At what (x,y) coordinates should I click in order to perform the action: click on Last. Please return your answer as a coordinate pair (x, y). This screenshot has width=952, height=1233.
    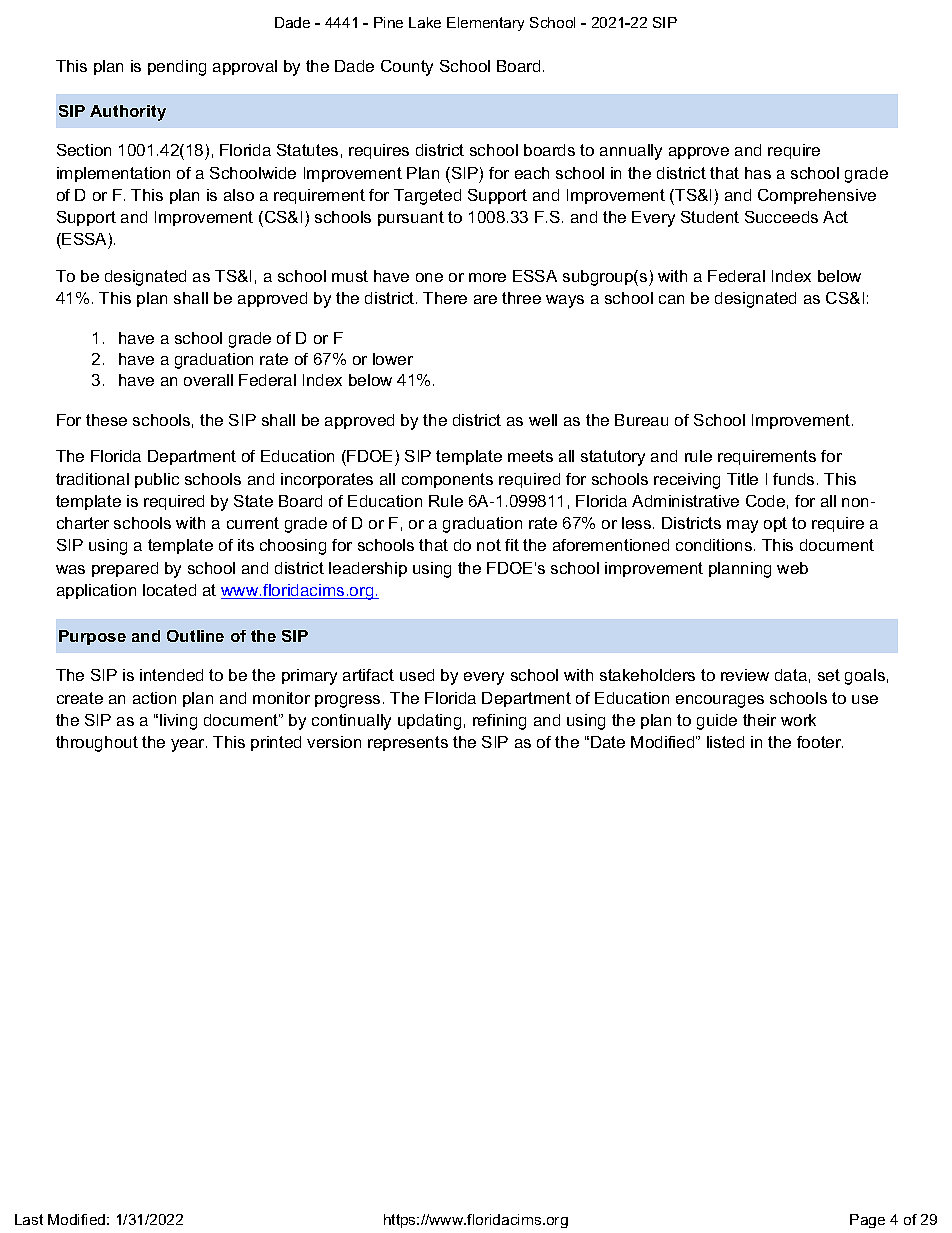
    Looking at the image, I should click on (29, 1219).
